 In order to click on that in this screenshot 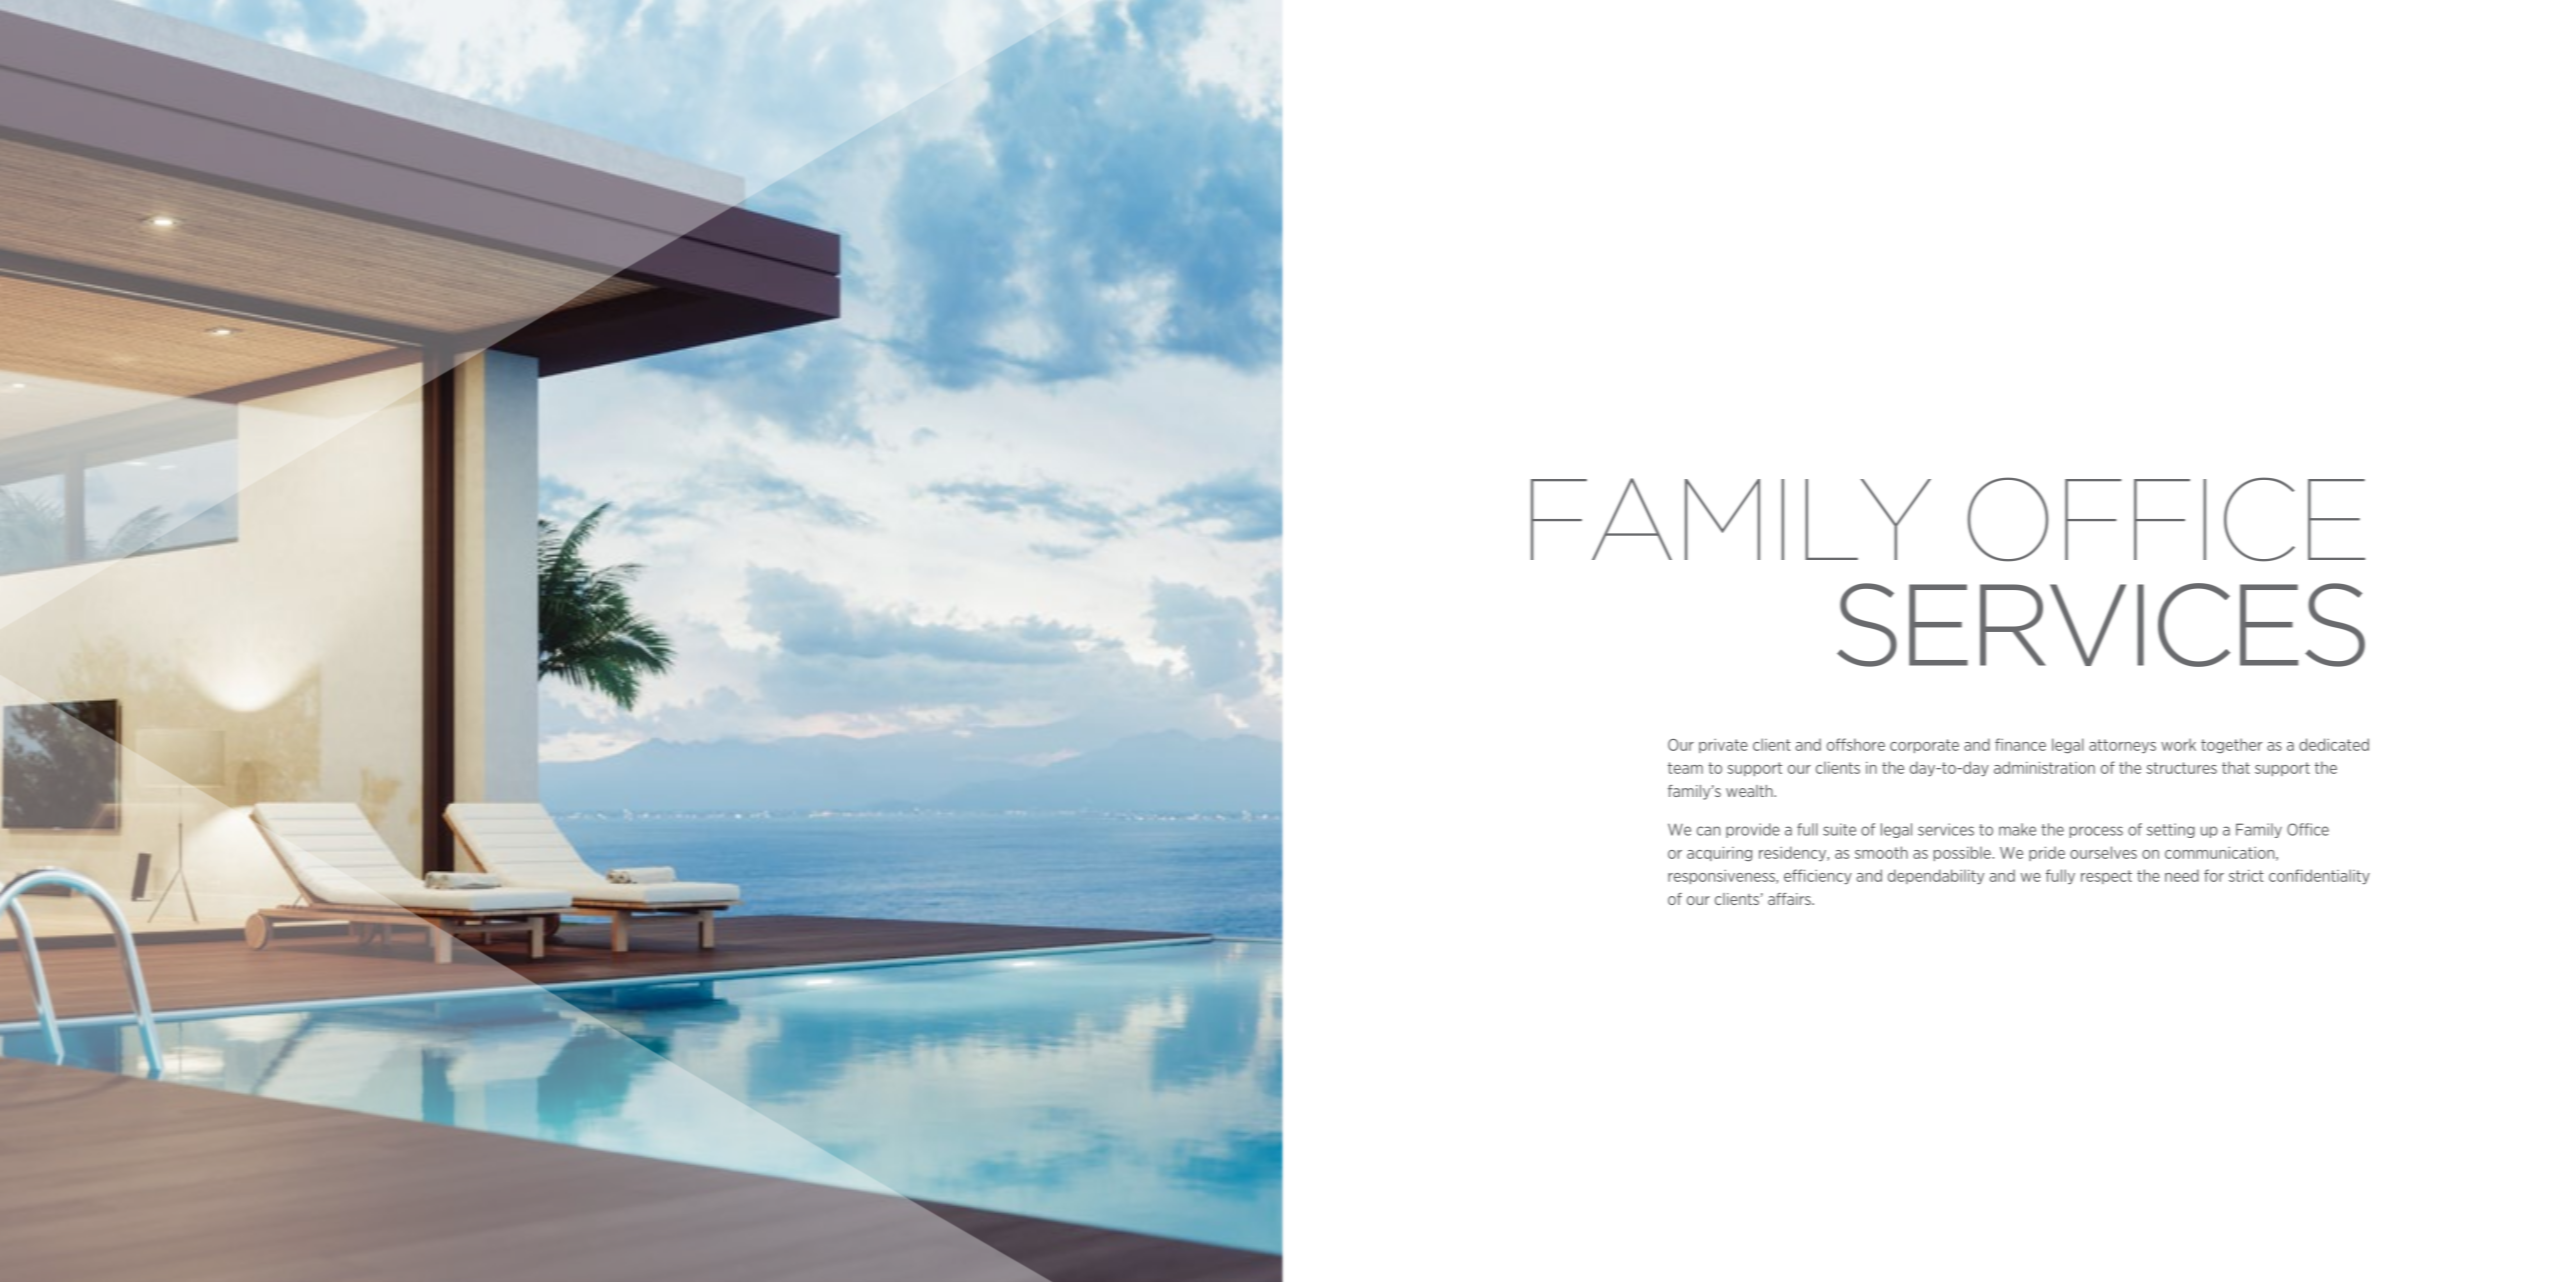, I will do `click(2236, 767)`.
